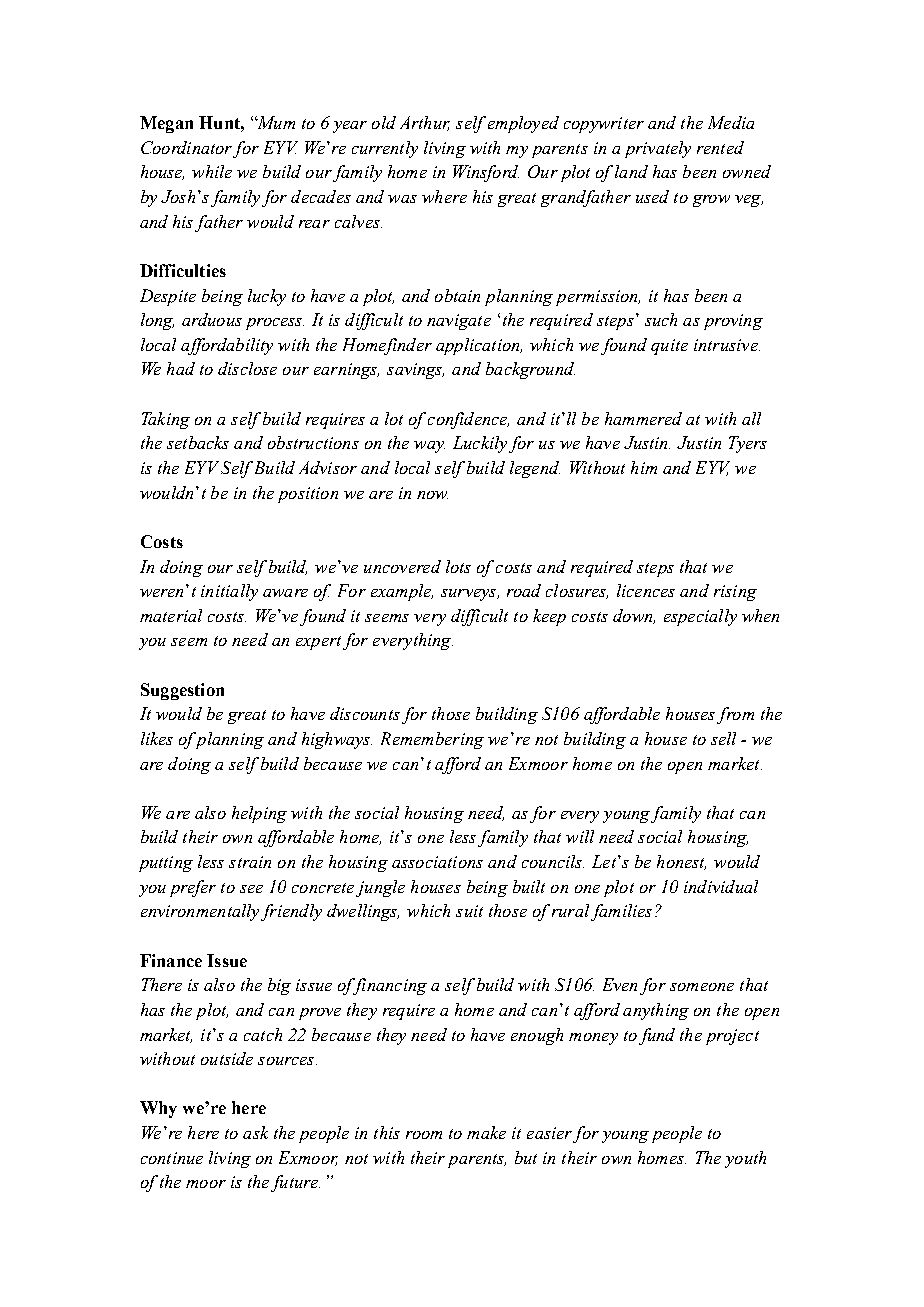 The width and height of the document is (924, 1307). I want to click on especially, so click(700, 617).
